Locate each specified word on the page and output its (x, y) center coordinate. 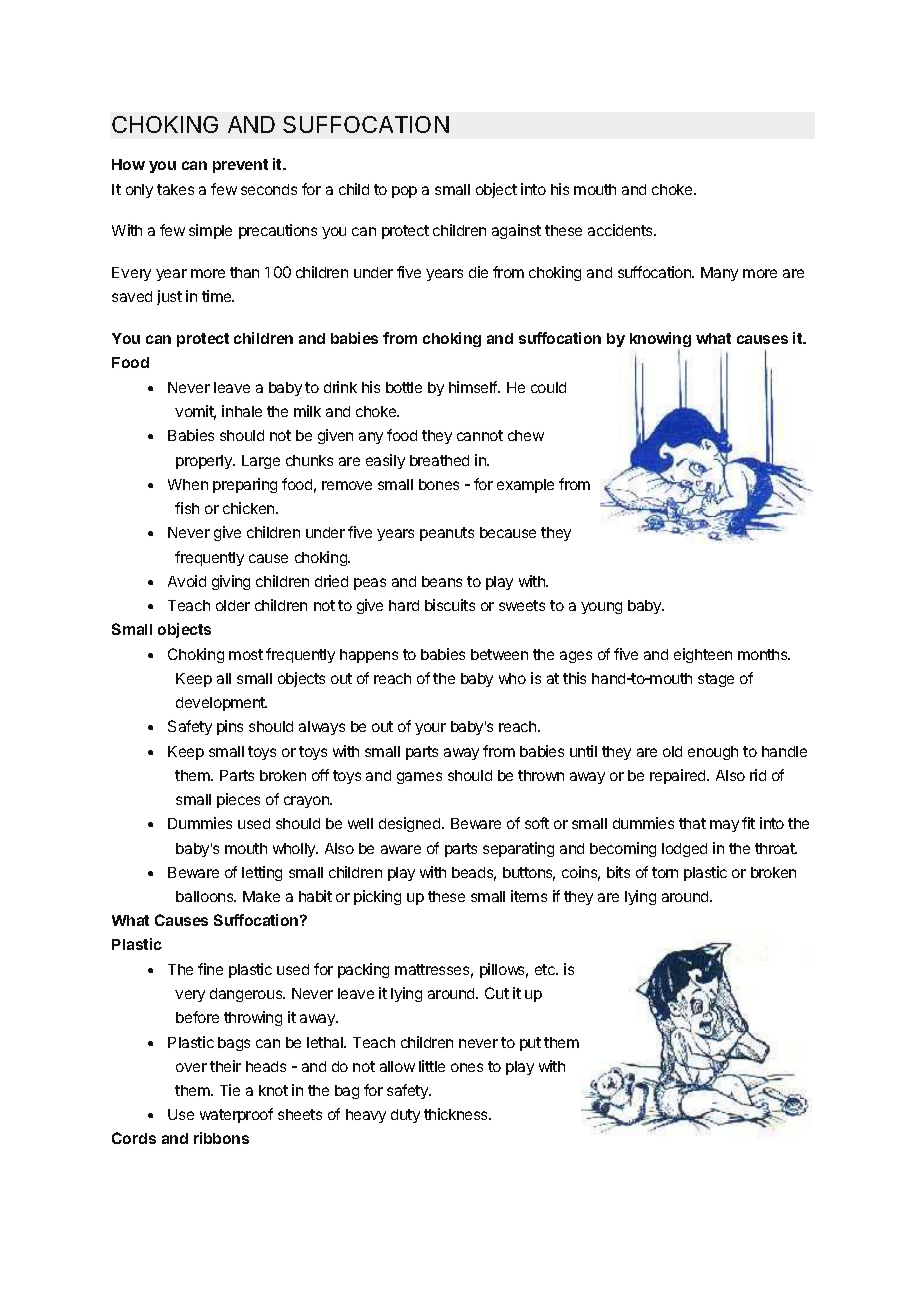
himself (474, 387)
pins (230, 727)
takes (175, 189)
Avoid (187, 581)
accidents (622, 230)
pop (404, 192)
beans (442, 581)
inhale (242, 411)
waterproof (236, 1115)
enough (713, 753)
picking (377, 897)
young (601, 608)
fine (210, 969)
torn (665, 872)
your (430, 729)
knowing (660, 341)
